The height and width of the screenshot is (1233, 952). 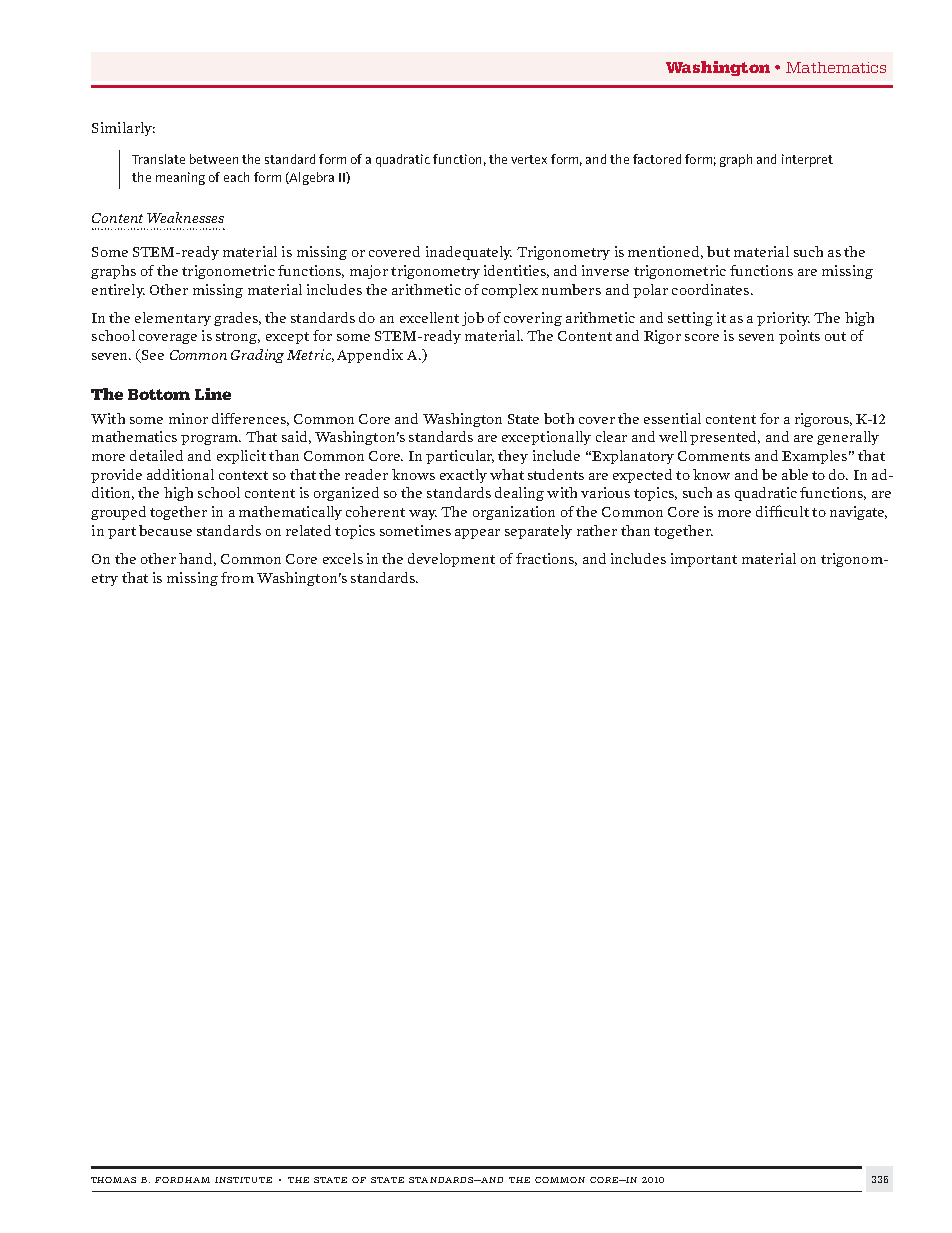 I want to click on from, so click(x=237, y=577).
